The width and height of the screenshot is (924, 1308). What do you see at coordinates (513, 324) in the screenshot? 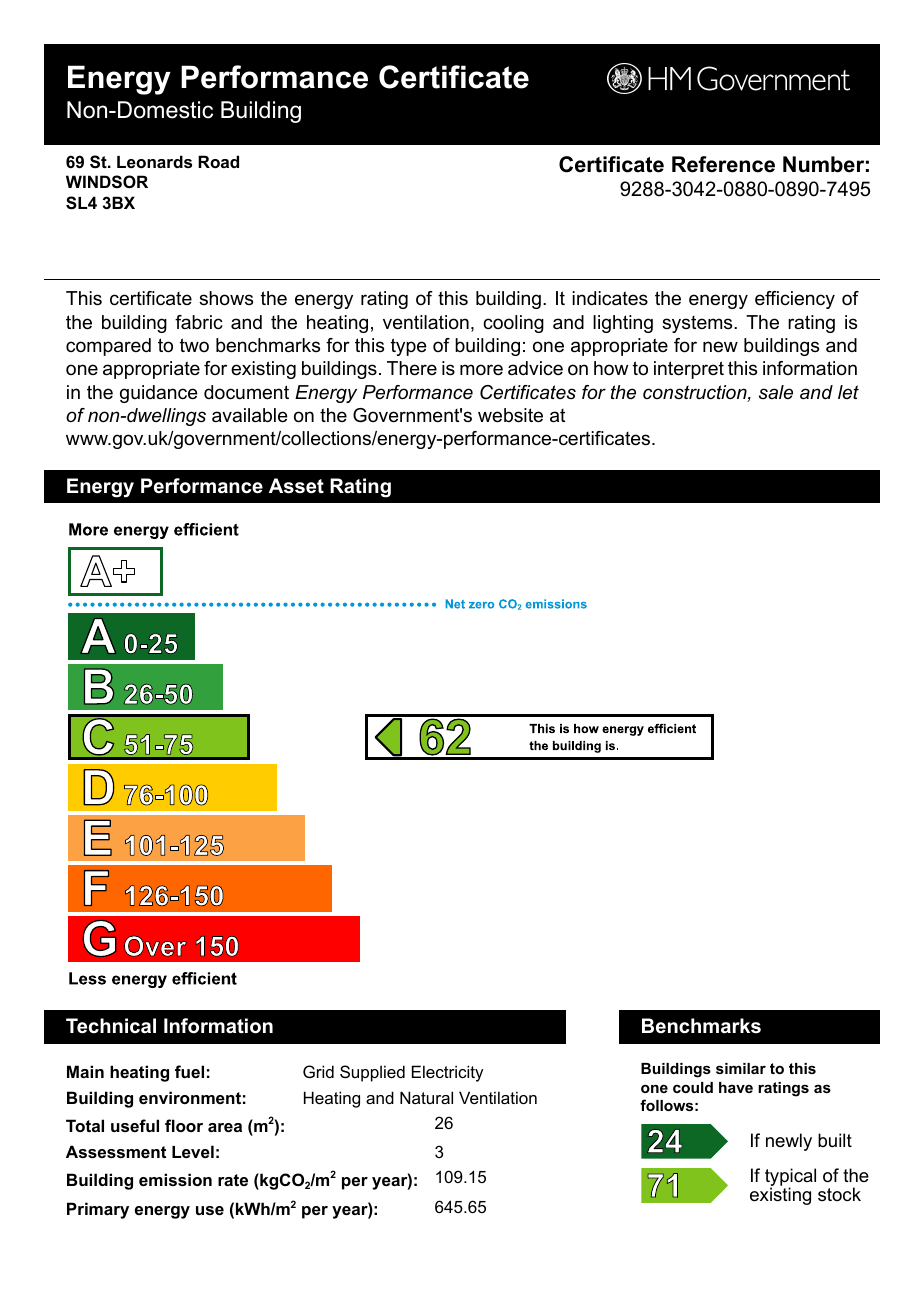
I see `cooling` at bounding box center [513, 324].
